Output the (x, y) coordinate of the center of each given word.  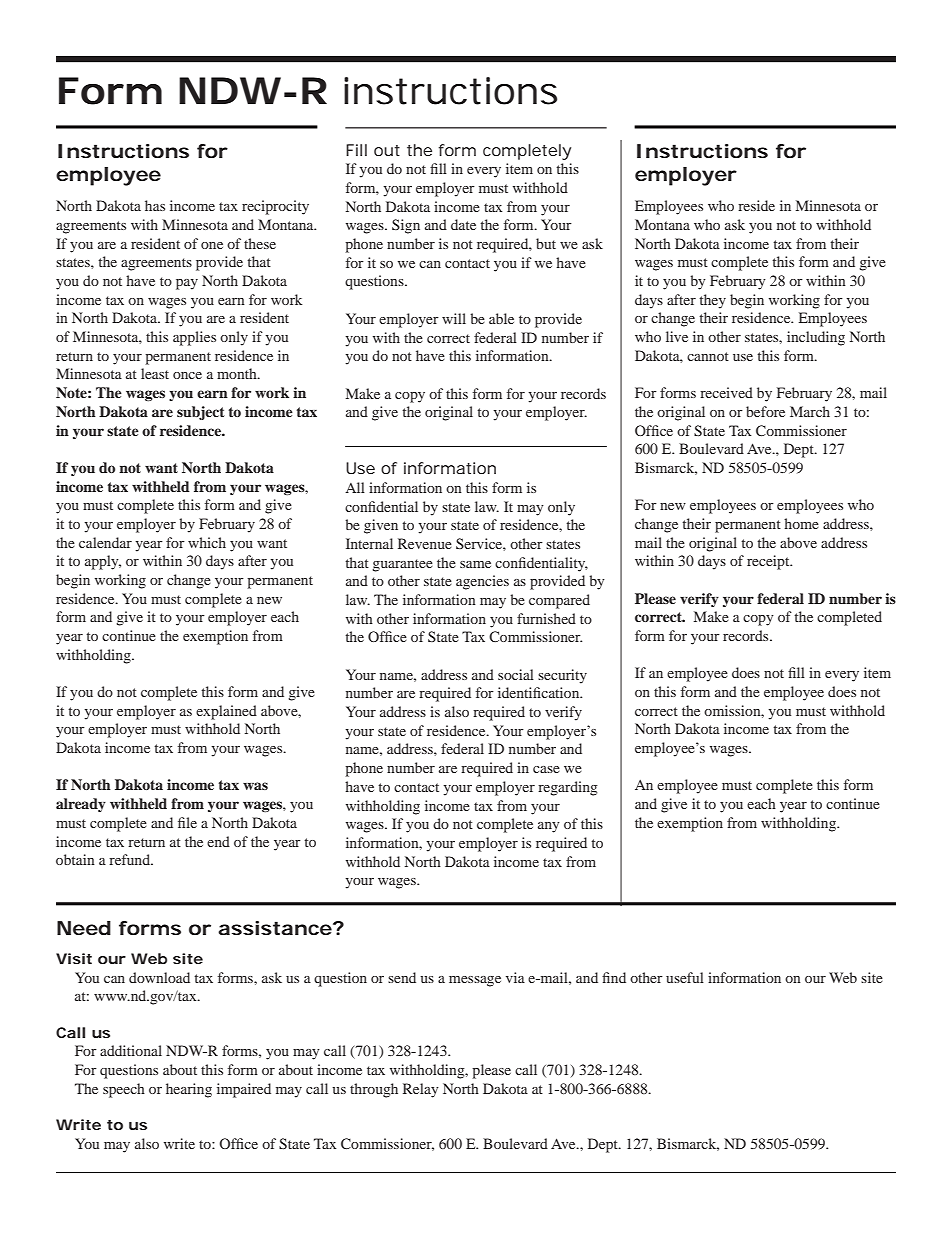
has (155, 205)
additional (131, 1050)
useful (685, 977)
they (712, 301)
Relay (421, 1090)
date (463, 224)
